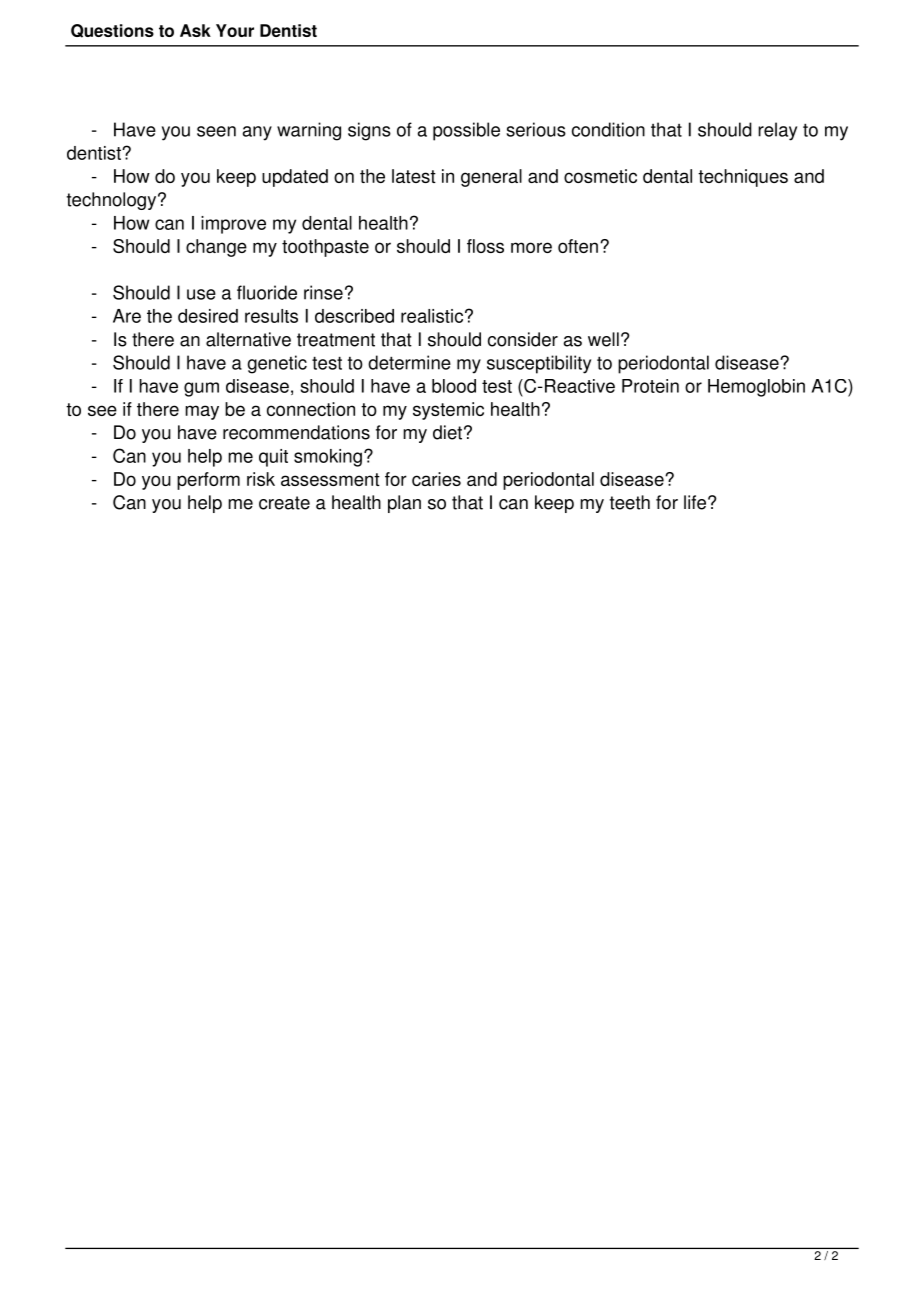 This image has height=1308, width=924. Describe the element at coordinates (216, 131) in the image. I see `seen` at that location.
